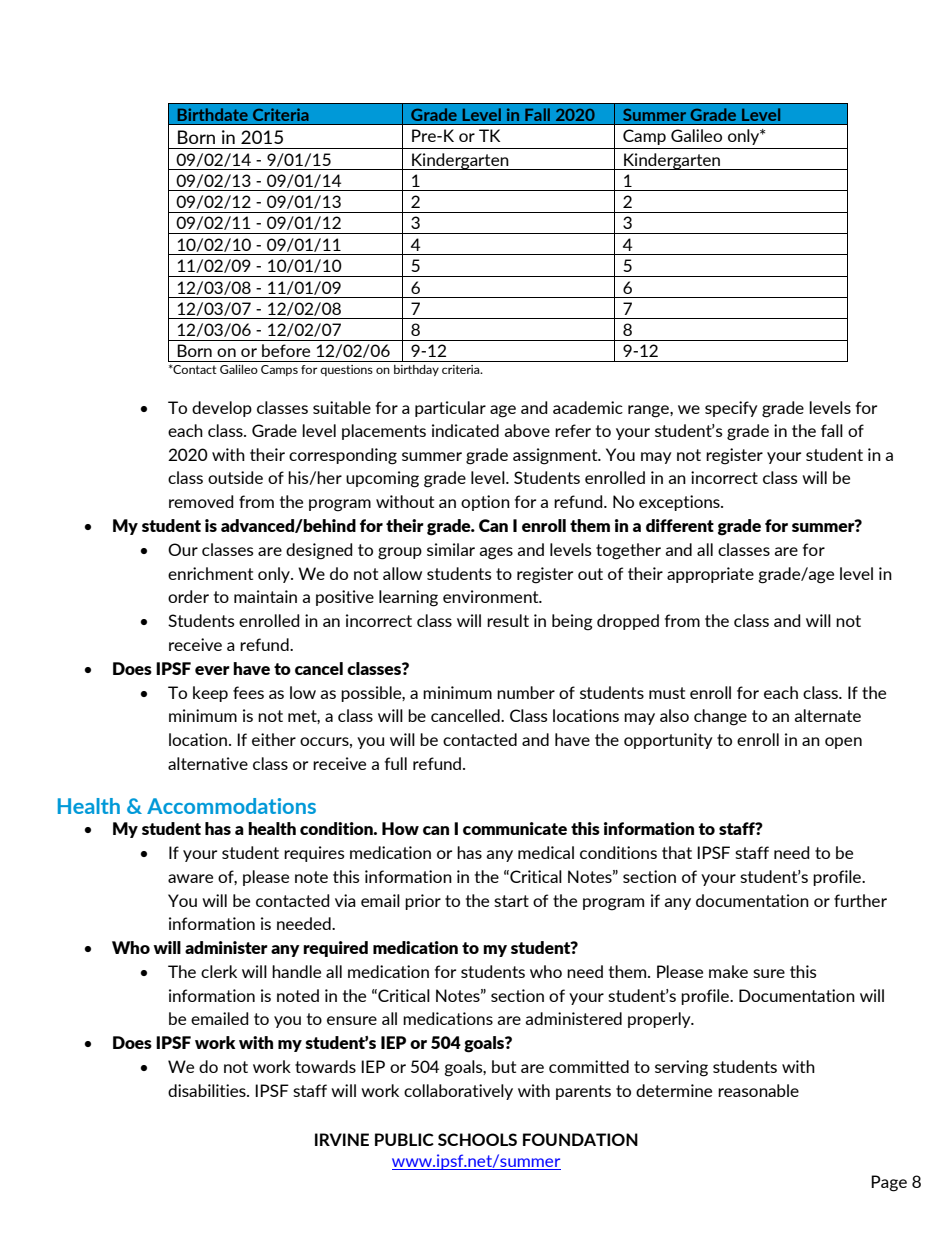 The width and height of the screenshot is (952, 1233). What do you see at coordinates (508, 620) in the screenshot?
I see `result` at bounding box center [508, 620].
